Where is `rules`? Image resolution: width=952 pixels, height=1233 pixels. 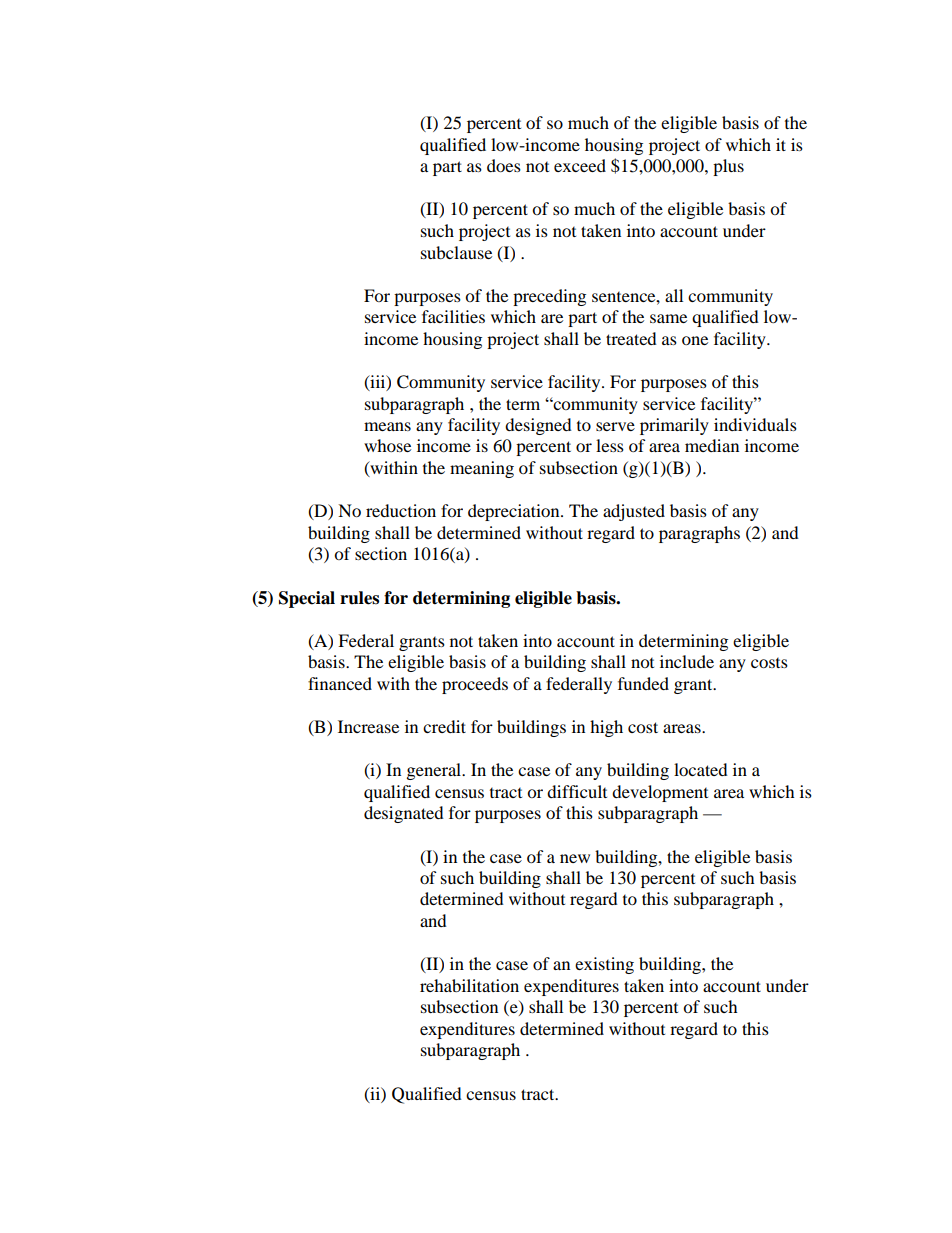
rules is located at coordinates (359, 598).
